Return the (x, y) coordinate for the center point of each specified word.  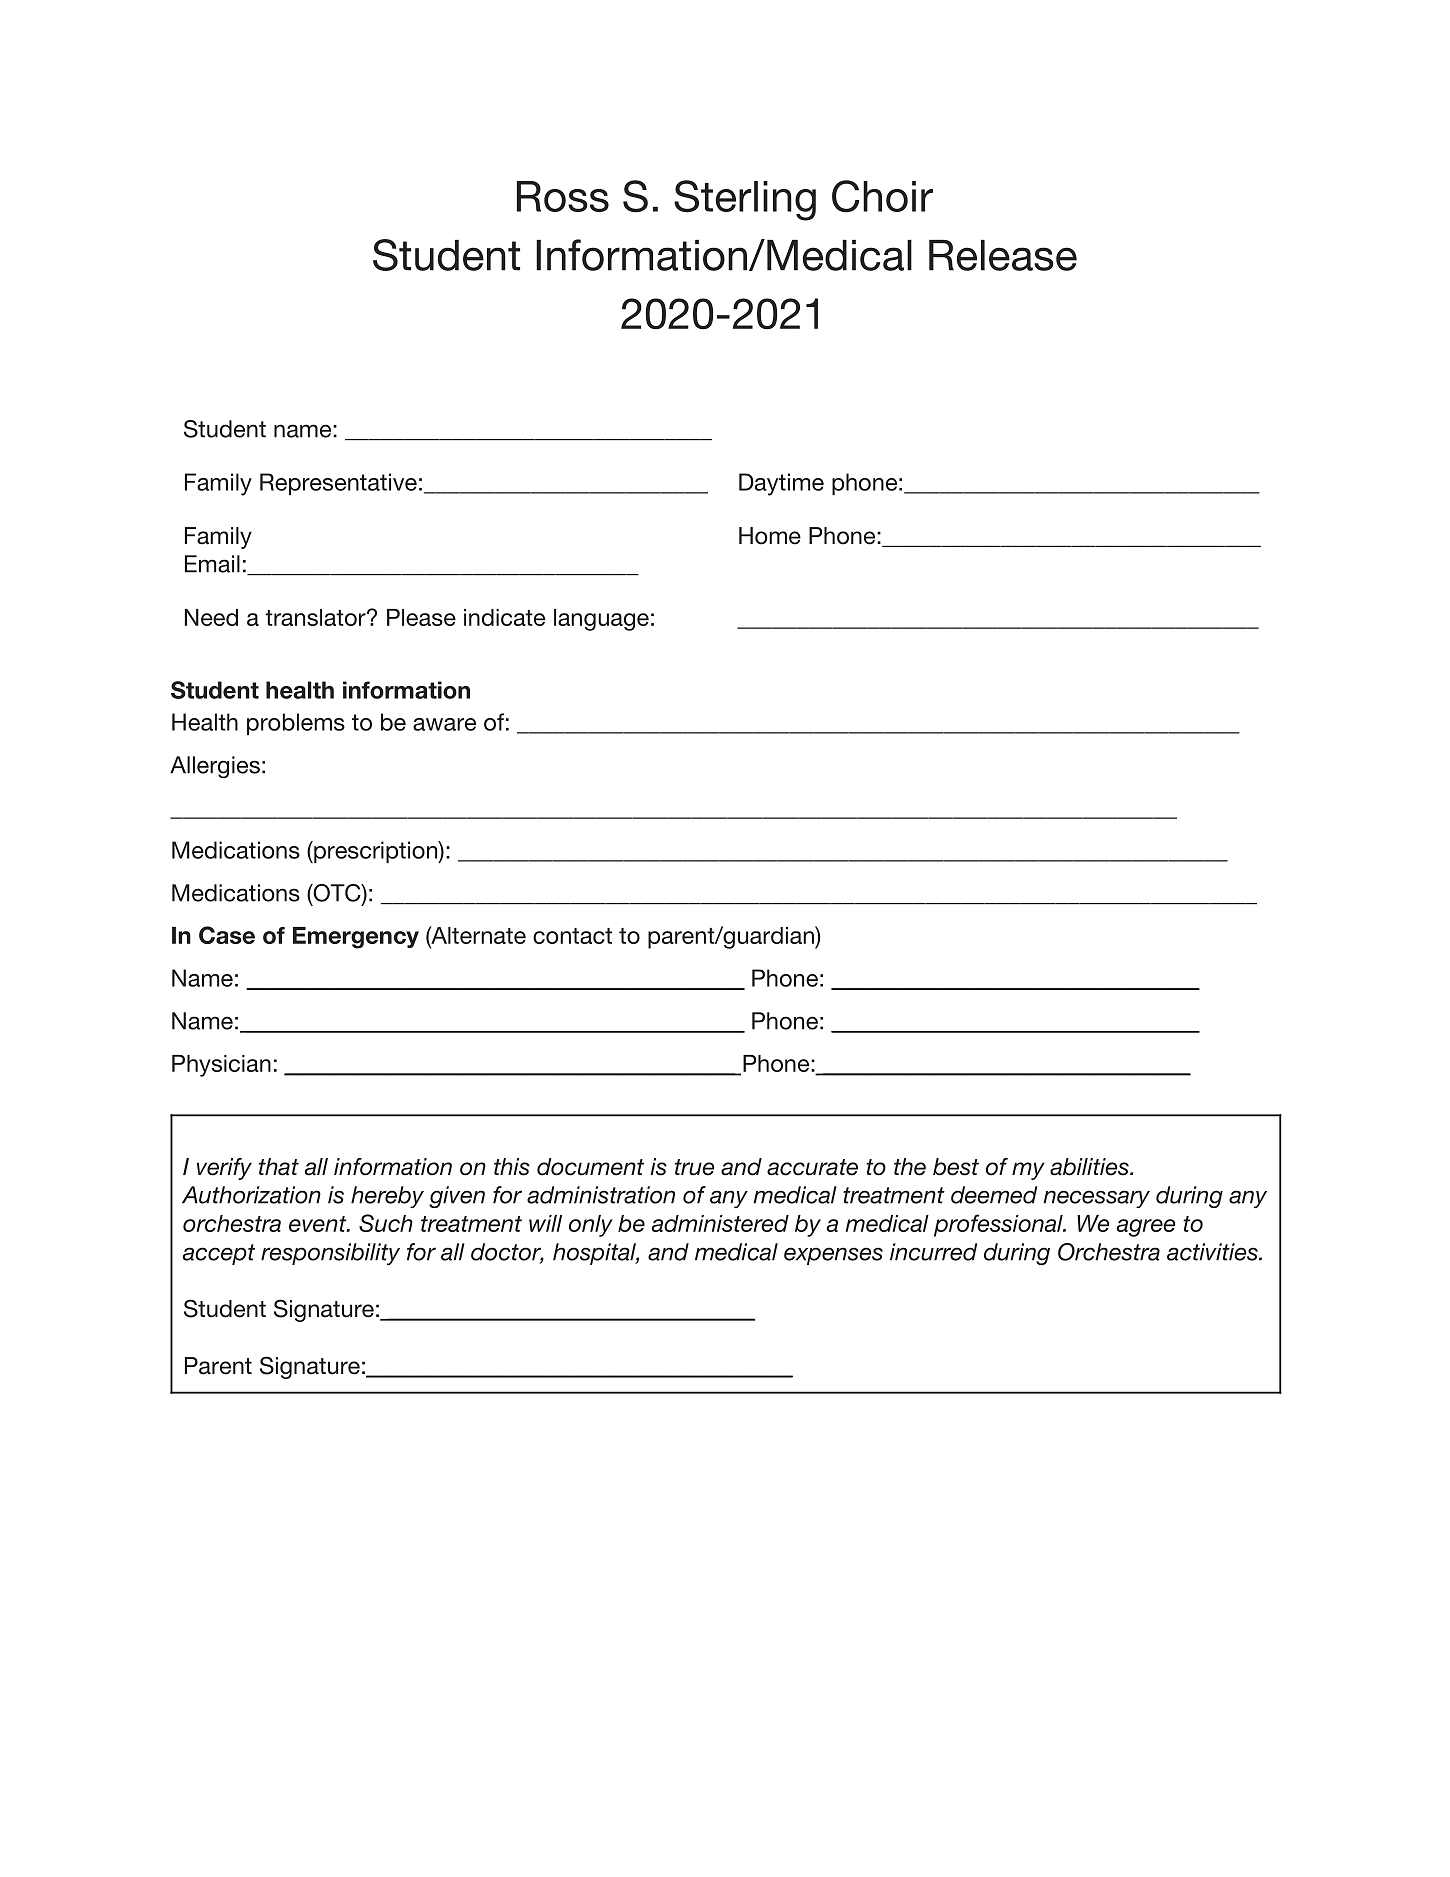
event (319, 1224)
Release (1003, 255)
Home (770, 536)
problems (296, 724)
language (601, 620)
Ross (563, 196)
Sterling (745, 200)
